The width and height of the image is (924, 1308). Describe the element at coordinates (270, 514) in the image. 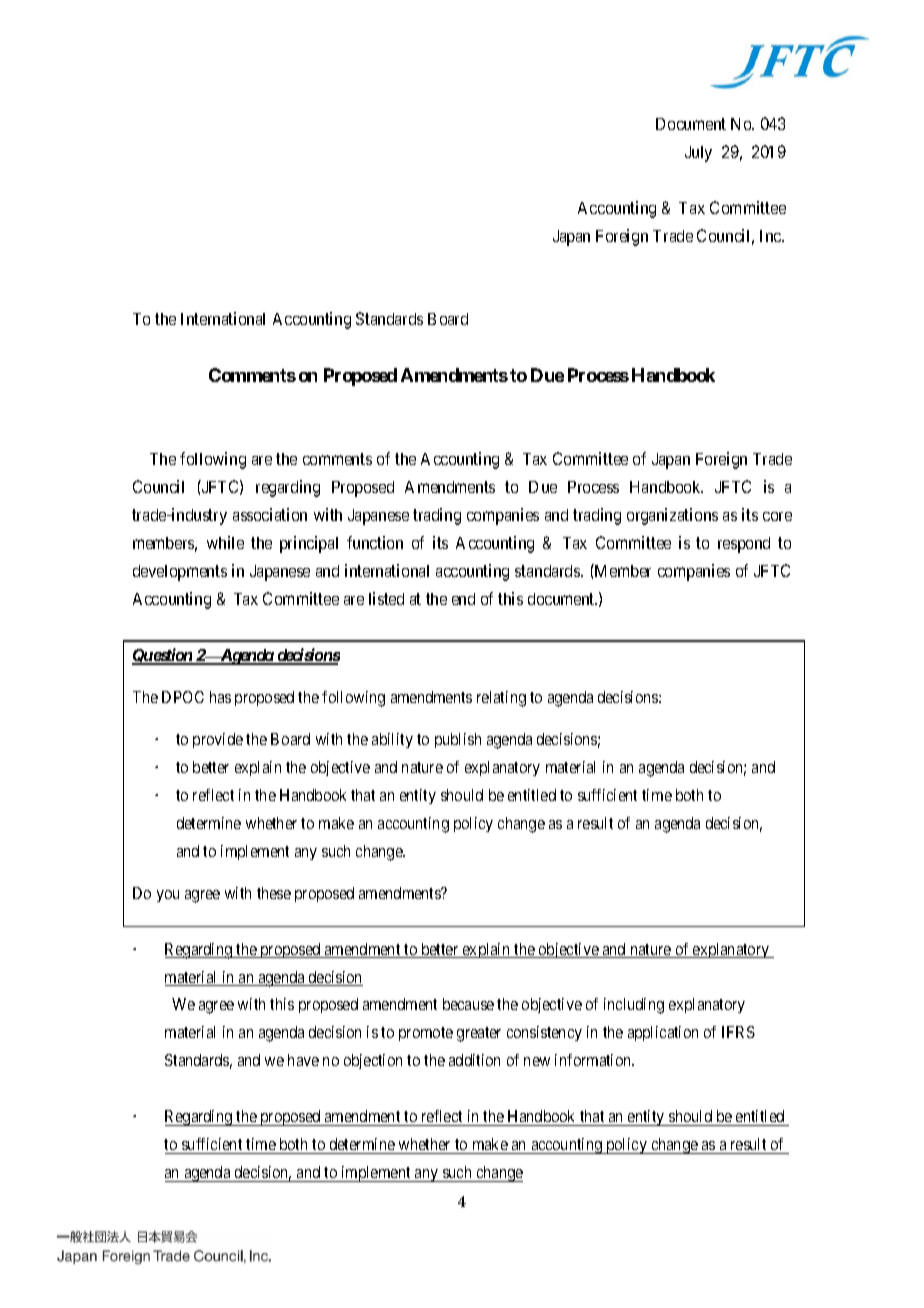

I see `association` at that location.
